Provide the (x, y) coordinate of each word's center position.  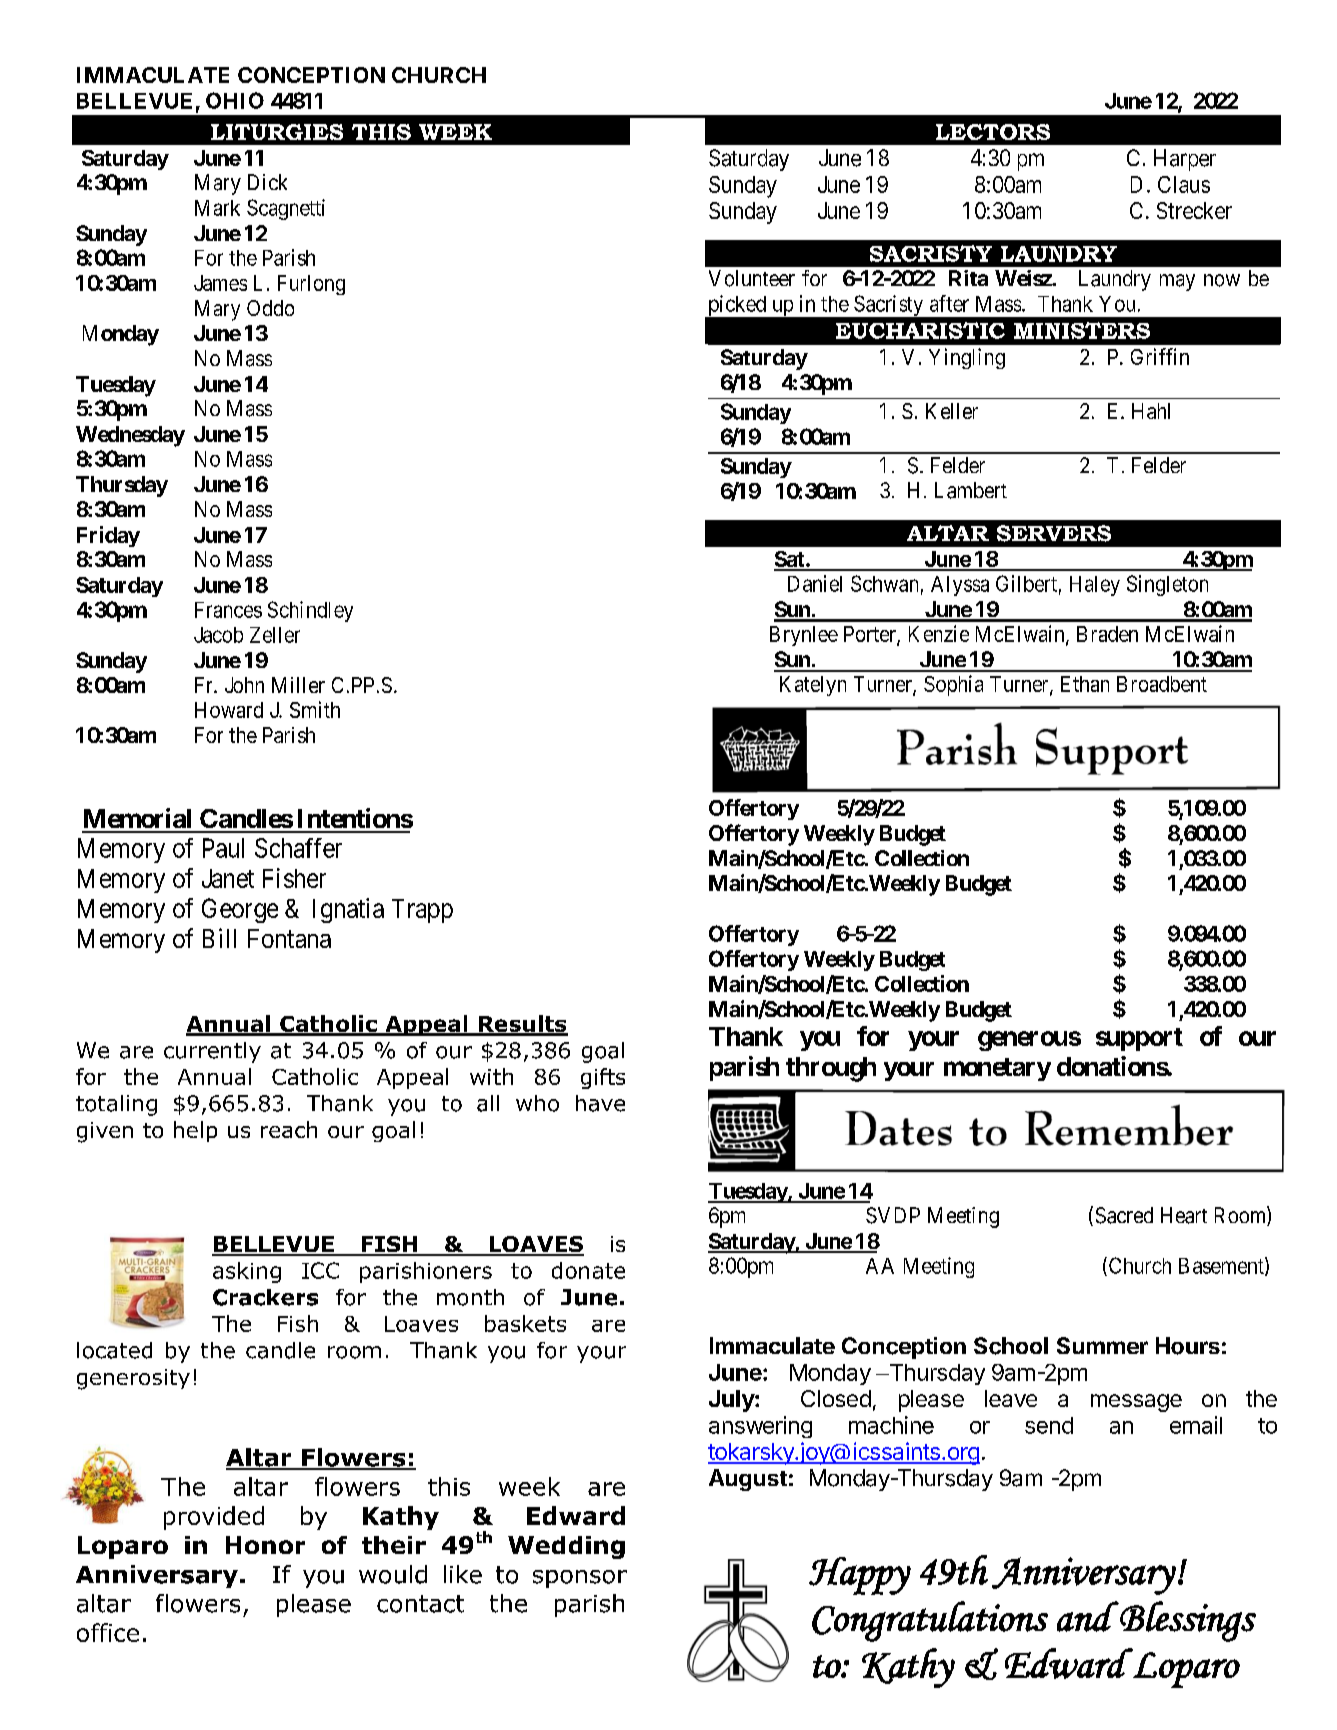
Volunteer (752, 278)
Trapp (422, 911)
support (1139, 1039)
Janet (228, 878)
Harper (1185, 160)
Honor (265, 1545)
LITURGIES (277, 132)
